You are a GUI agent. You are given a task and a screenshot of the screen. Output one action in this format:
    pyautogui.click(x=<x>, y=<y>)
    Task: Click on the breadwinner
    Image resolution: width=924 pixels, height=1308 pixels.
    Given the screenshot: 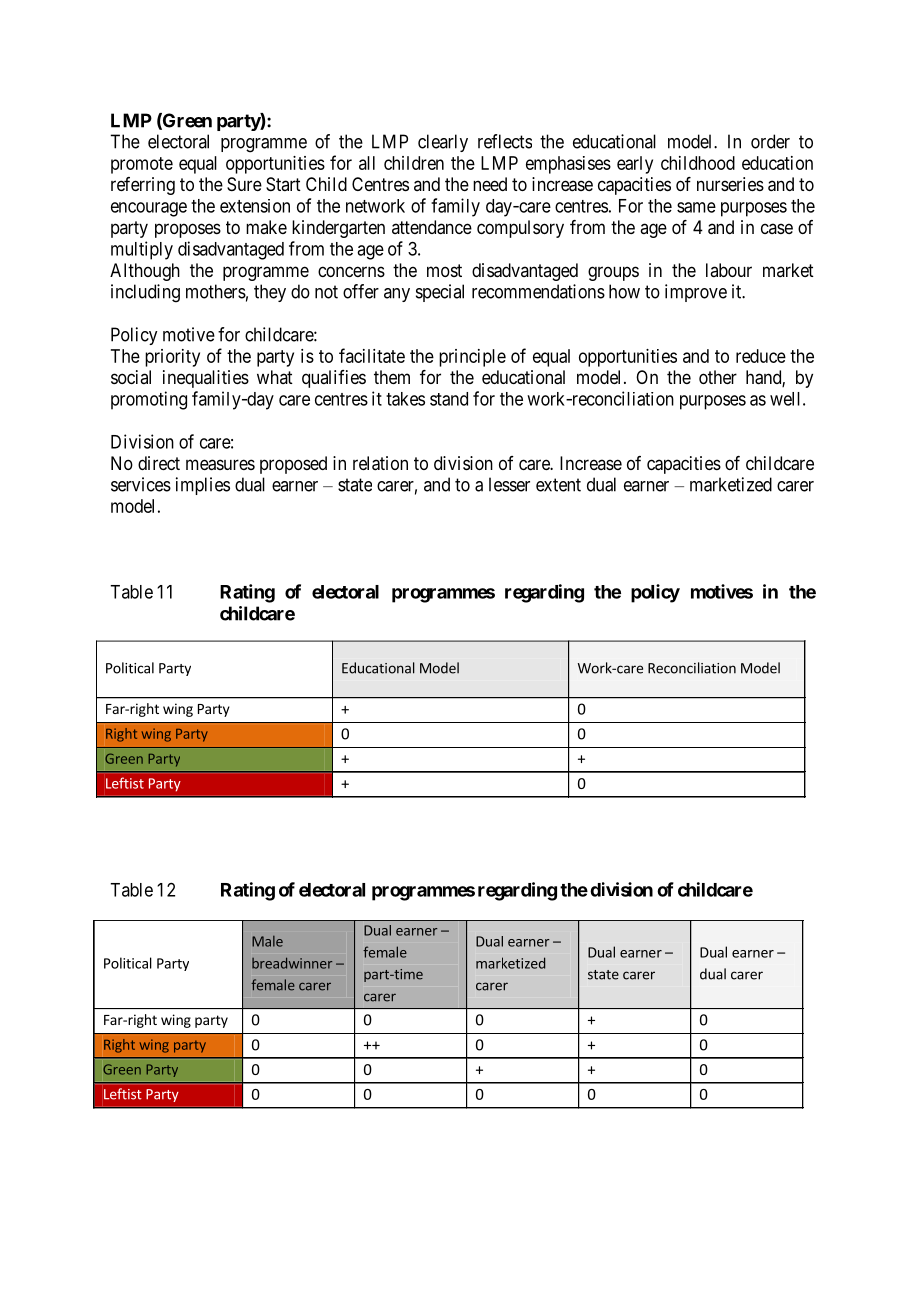 What is the action you would take?
    pyautogui.click(x=292, y=963)
